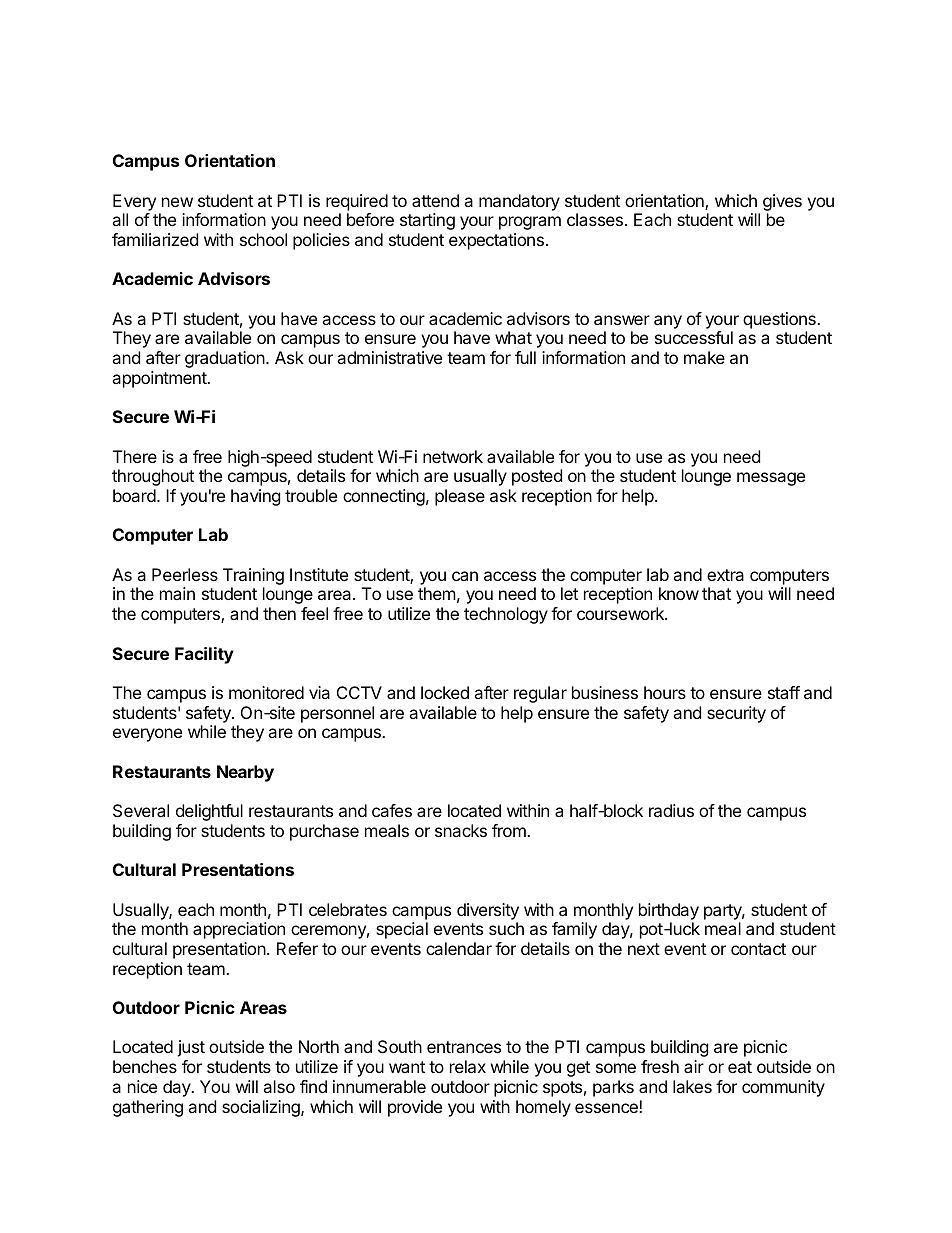 This screenshot has height=1233, width=952. Describe the element at coordinates (445, 692) in the screenshot. I see `locked` at that location.
